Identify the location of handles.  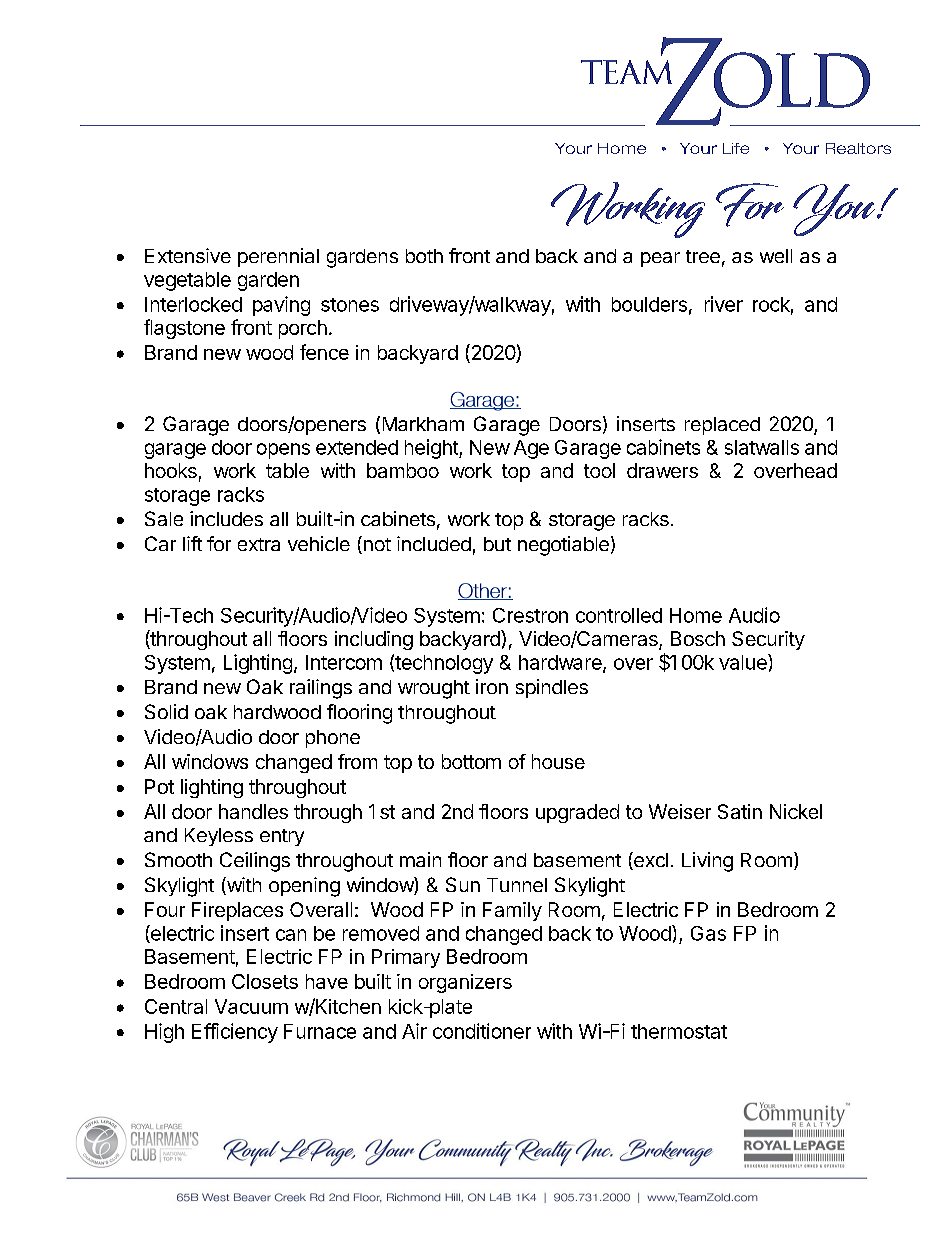
(253, 811).
